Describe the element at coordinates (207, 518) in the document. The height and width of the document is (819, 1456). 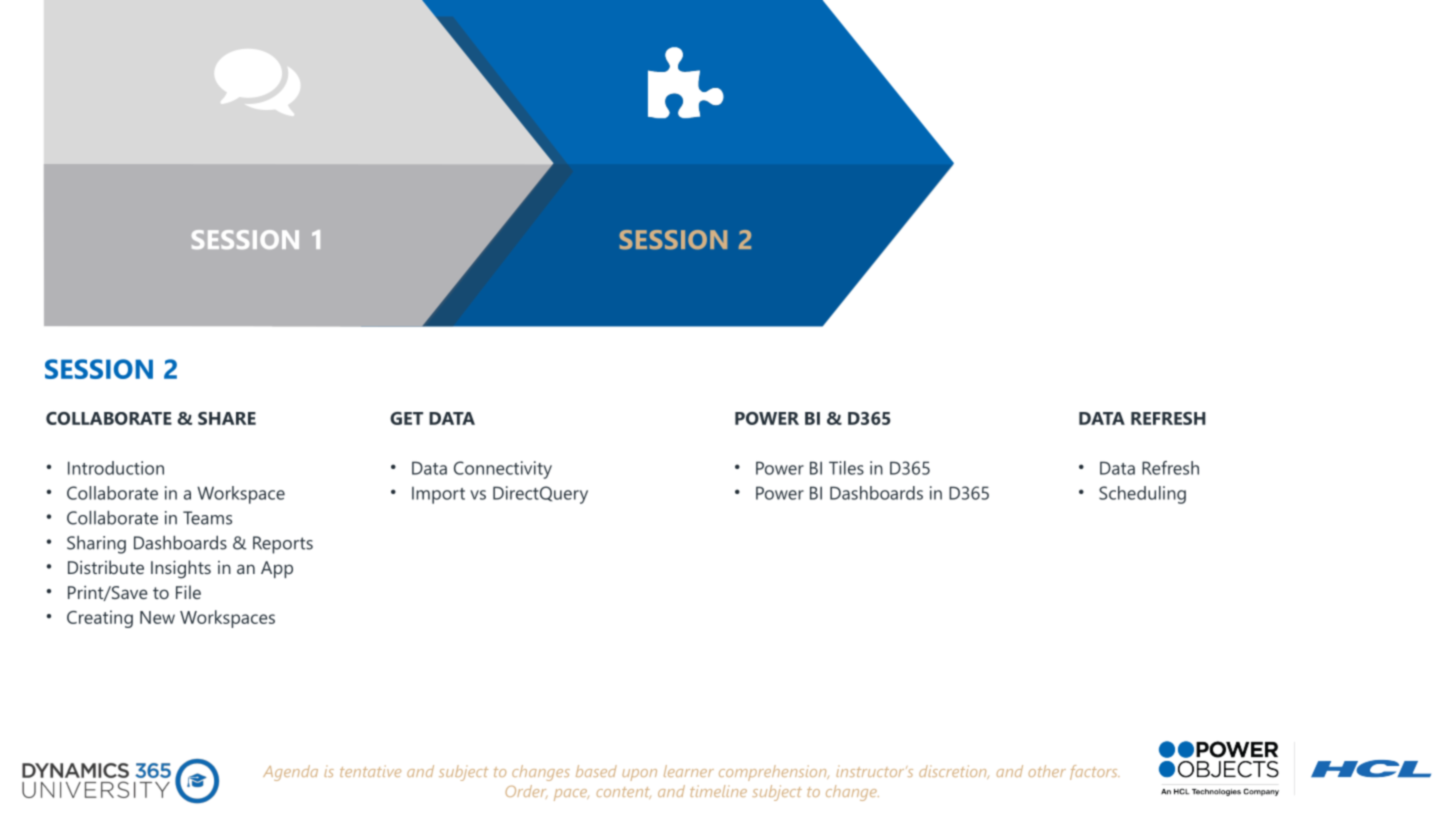
I see `Teams` at that location.
